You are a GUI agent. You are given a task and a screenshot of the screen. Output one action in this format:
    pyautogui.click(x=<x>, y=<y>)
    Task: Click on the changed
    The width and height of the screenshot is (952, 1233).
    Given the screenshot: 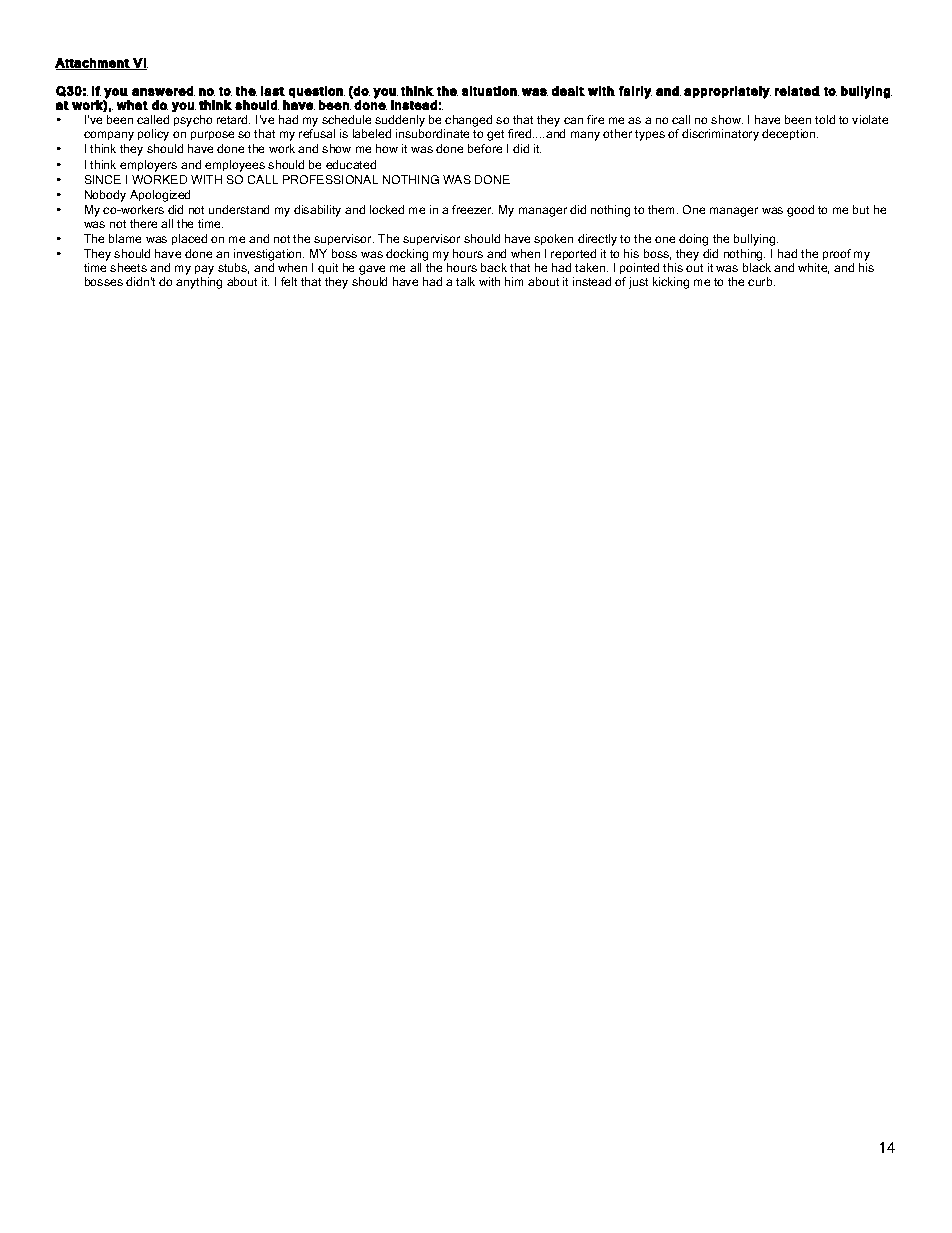 What is the action you would take?
    pyautogui.click(x=468, y=122)
